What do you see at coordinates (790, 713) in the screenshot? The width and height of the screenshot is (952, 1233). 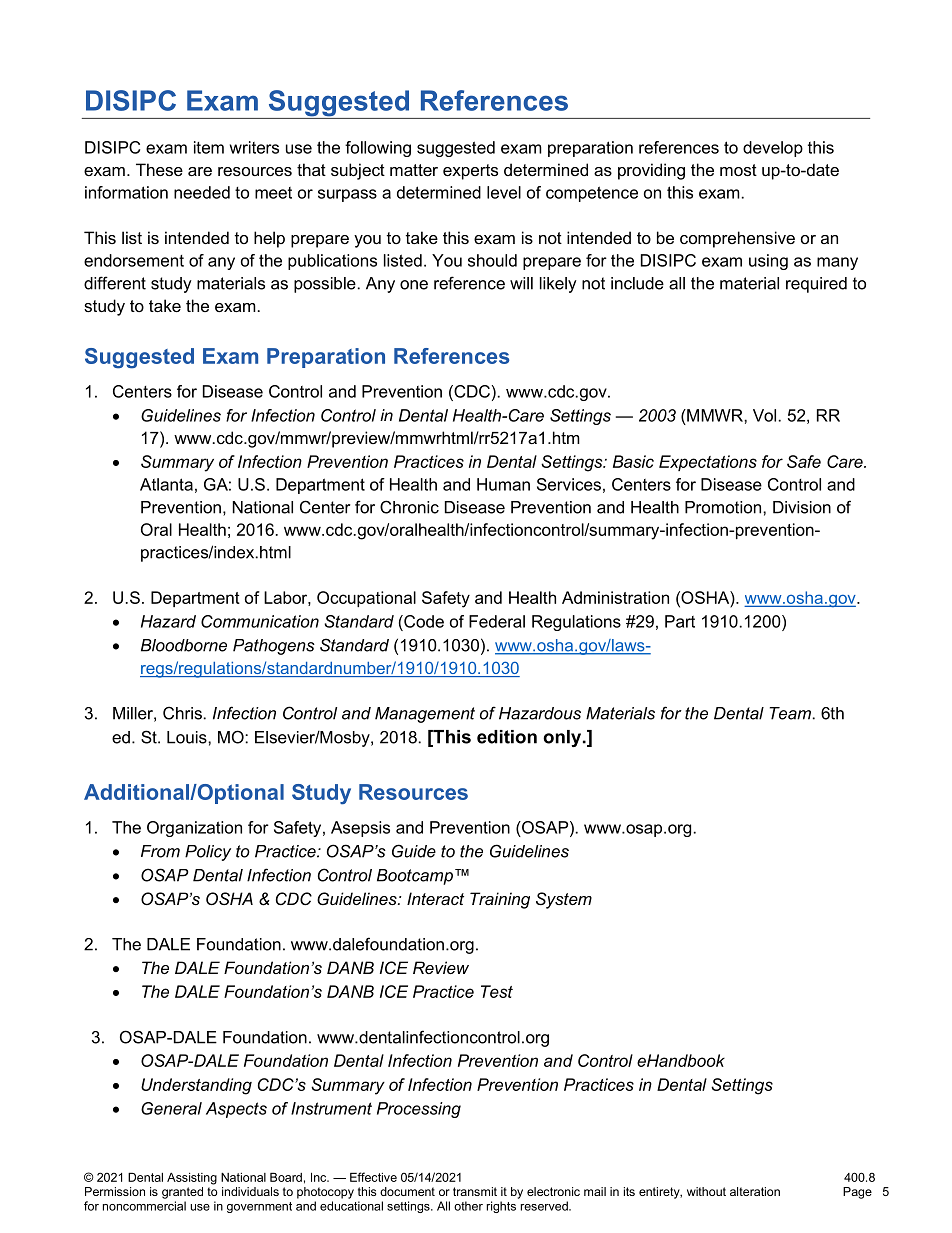 I see `Team` at bounding box center [790, 713].
